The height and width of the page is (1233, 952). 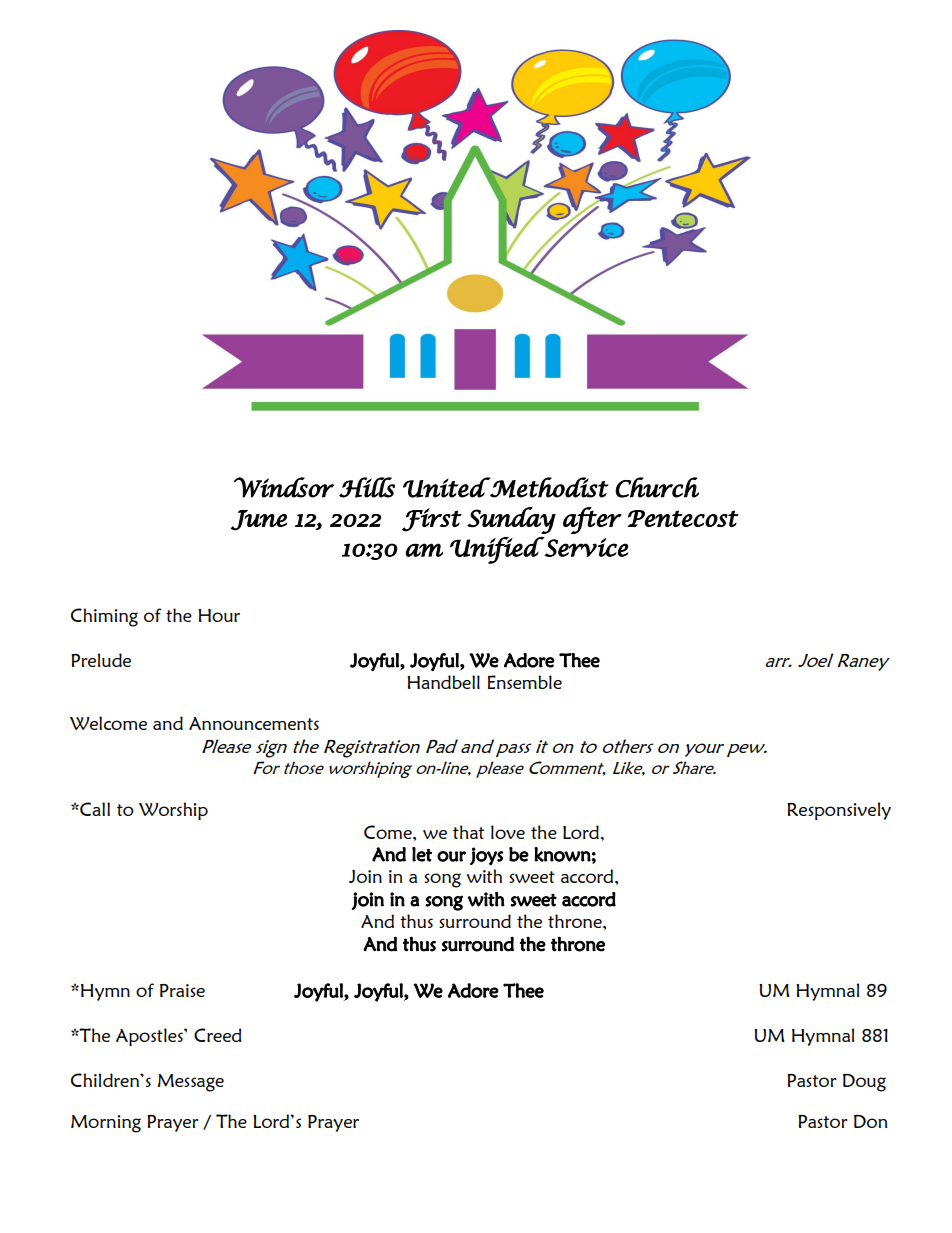 What do you see at coordinates (839, 811) in the page?
I see `Responsively` at bounding box center [839, 811].
